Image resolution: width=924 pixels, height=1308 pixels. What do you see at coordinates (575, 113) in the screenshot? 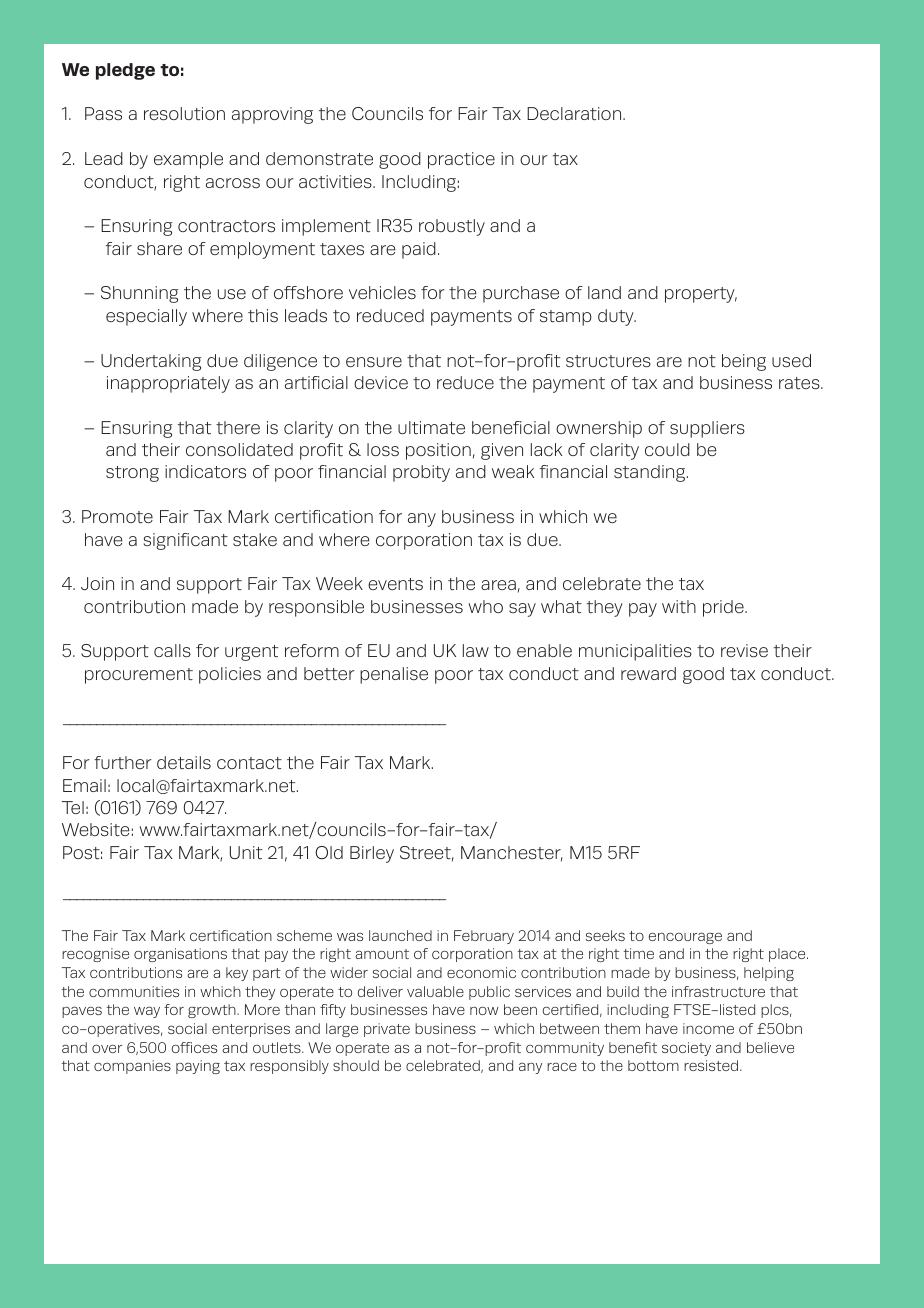
I see `Declaration` at bounding box center [575, 113].
